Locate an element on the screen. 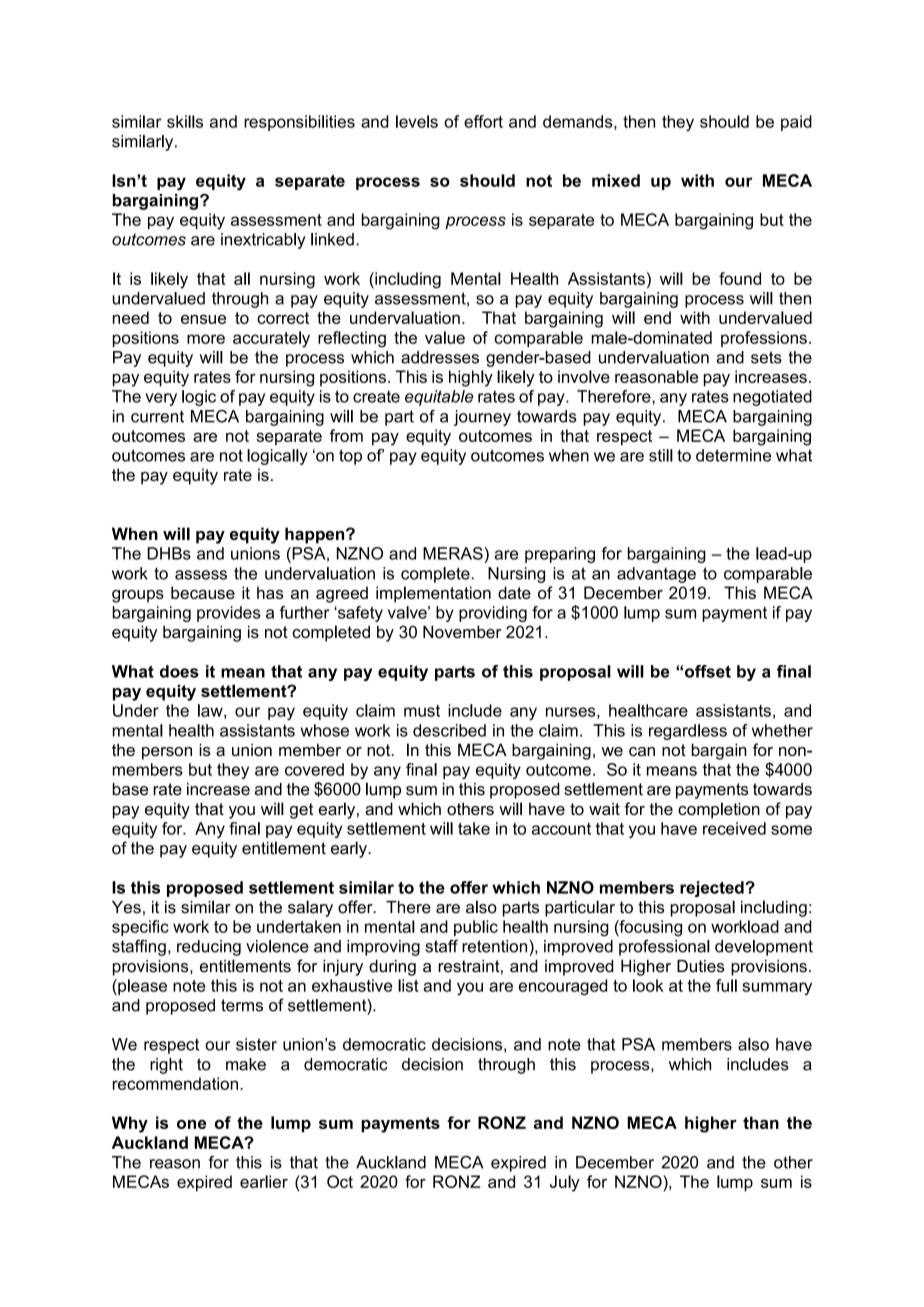 The width and height of the screenshot is (924, 1307). July is located at coordinates (565, 1183).
